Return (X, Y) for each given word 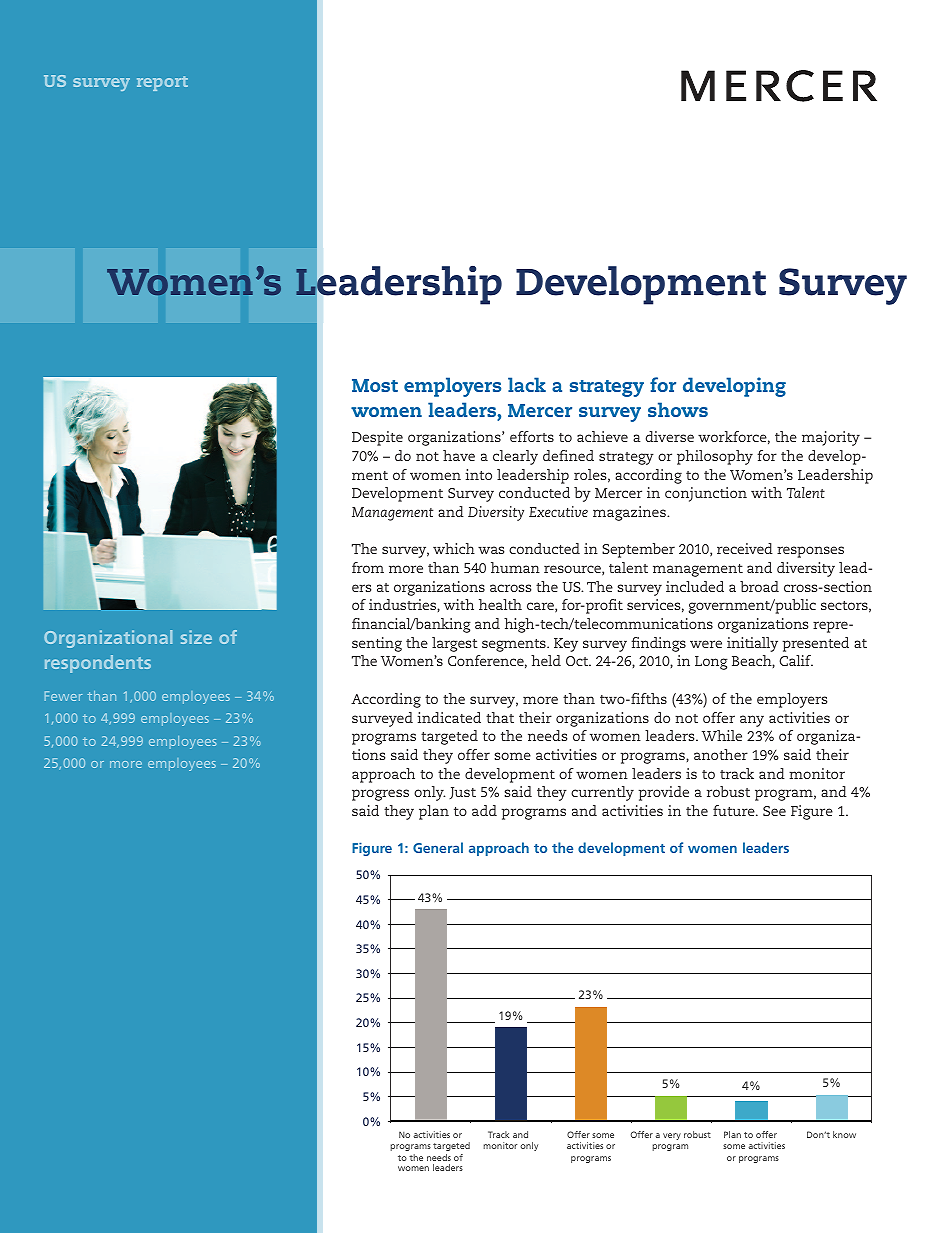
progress (380, 795)
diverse (670, 436)
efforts (532, 436)
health (500, 604)
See (774, 811)
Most (375, 385)
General (438, 847)
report (162, 83)
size (196, 637)
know (844, 1134)
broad (759, 586)
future (735, 810)
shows (678, 409)
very (672, 1136)
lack (527, 384)
